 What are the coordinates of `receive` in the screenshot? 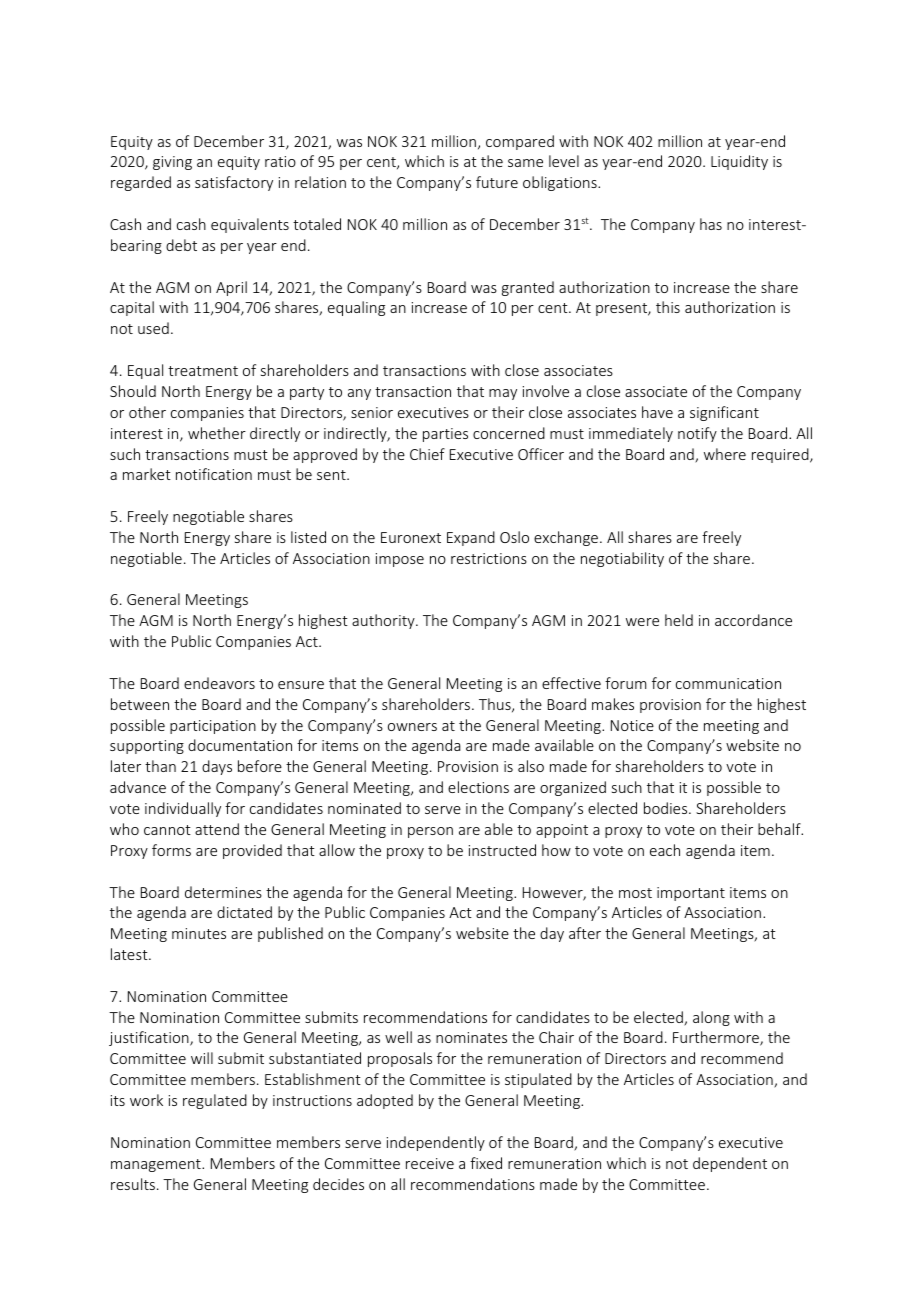 It's located at (430, 1163).
